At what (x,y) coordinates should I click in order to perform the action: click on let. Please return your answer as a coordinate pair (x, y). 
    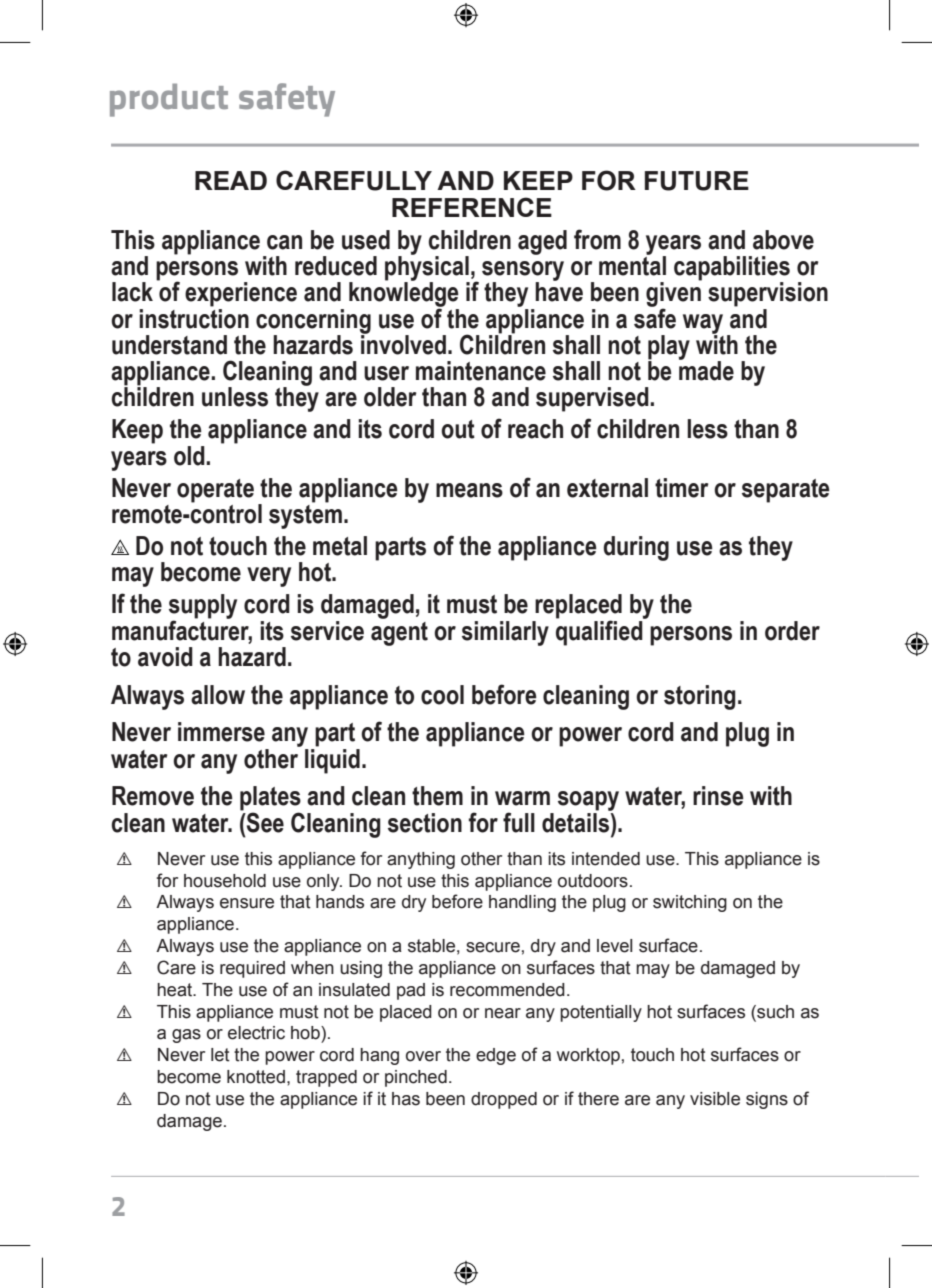
    Looking at the image, I should click on (220, 1055).
